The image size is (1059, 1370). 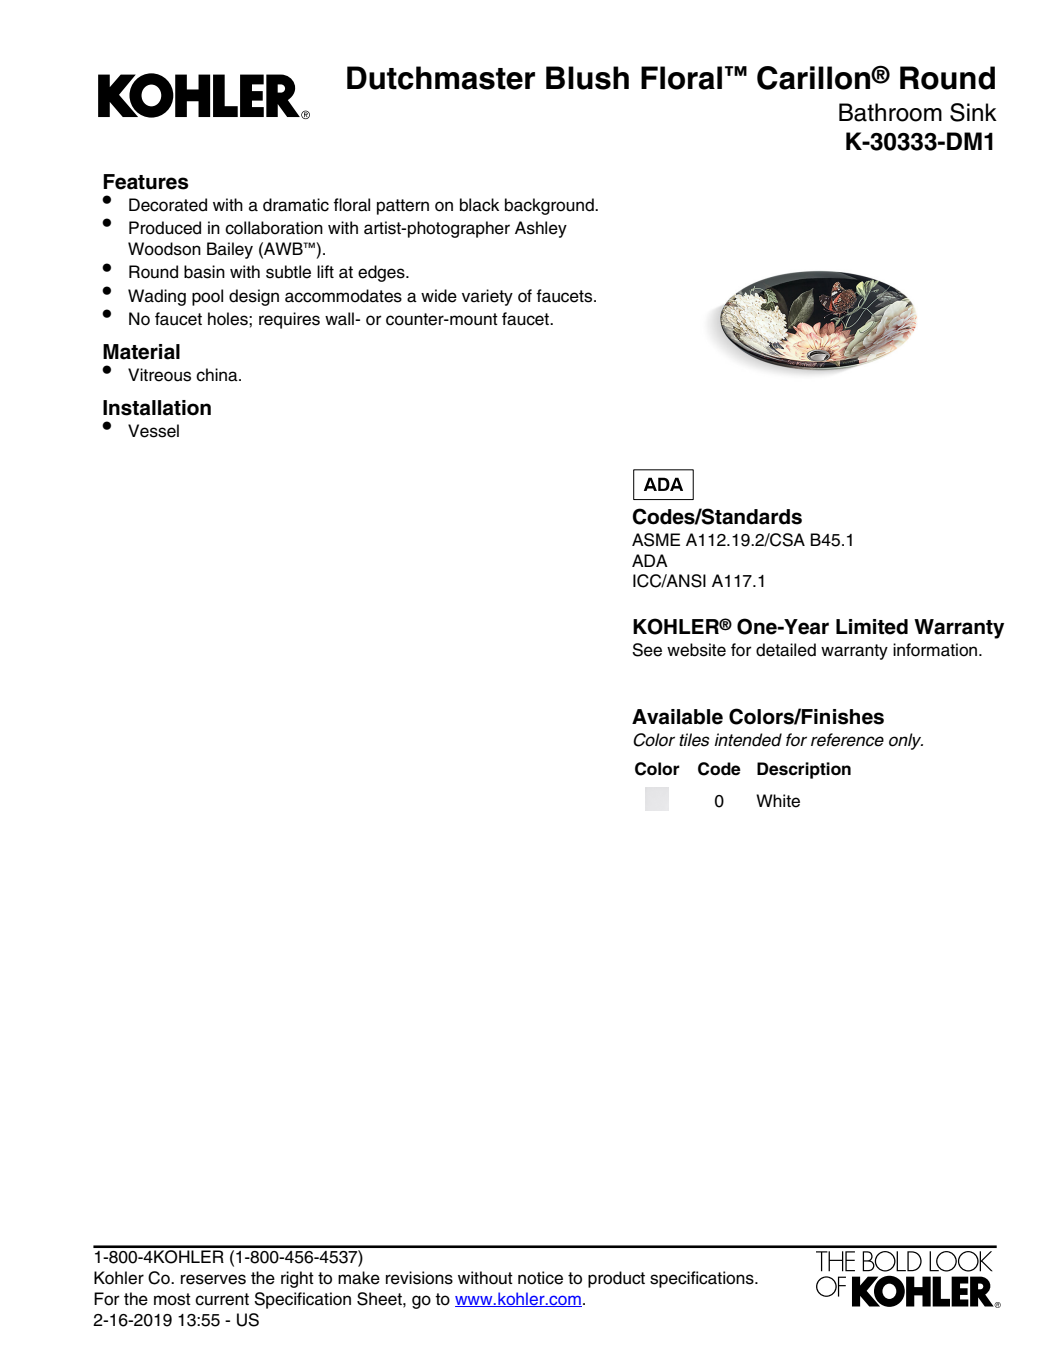 I want to click on Limited, so click(x=872, y=627).
